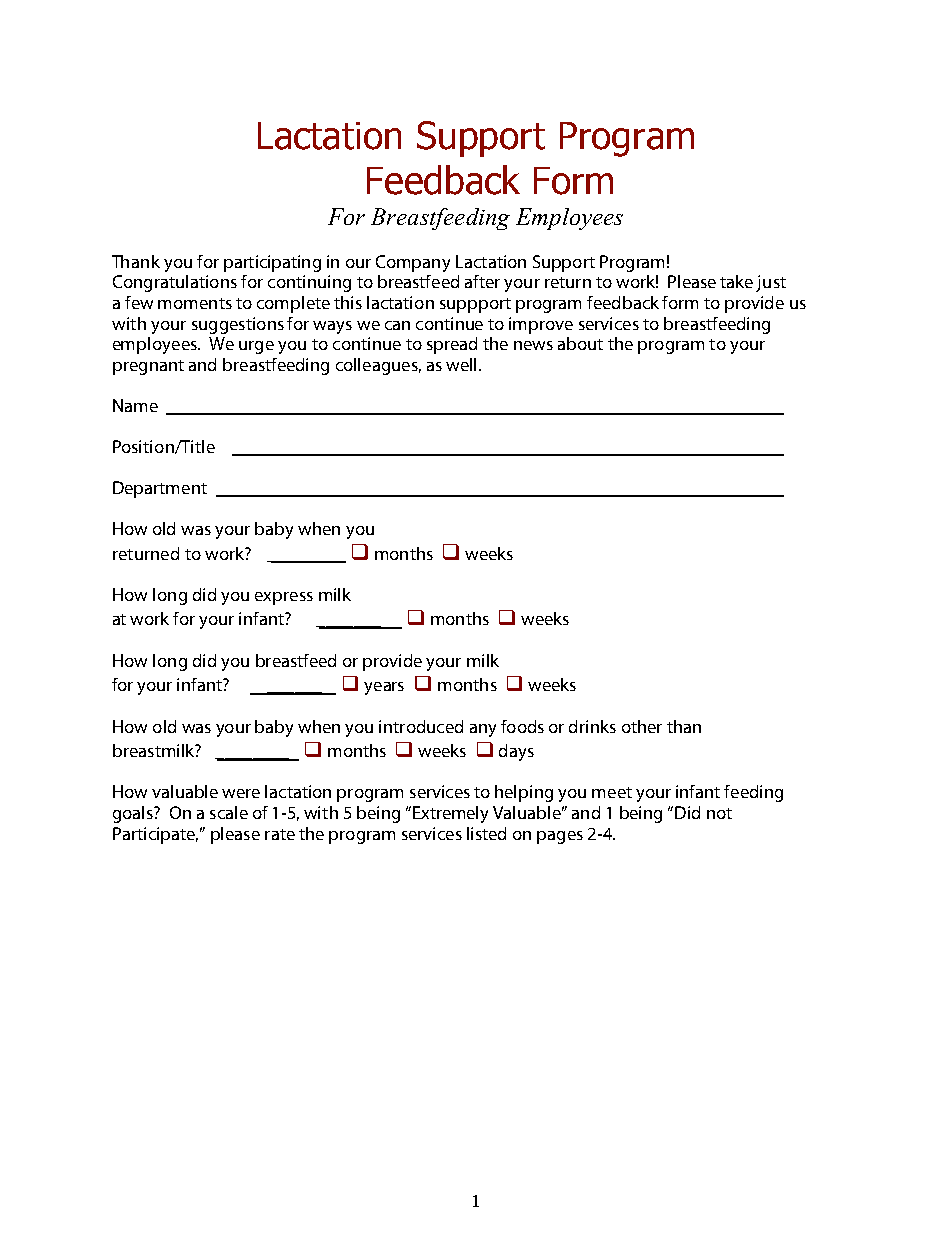 The height and width of the page is (1233, 952). What do you see at coordinates (135, 405) in the page?
I see `Name` at bounding box center [135, 405].
